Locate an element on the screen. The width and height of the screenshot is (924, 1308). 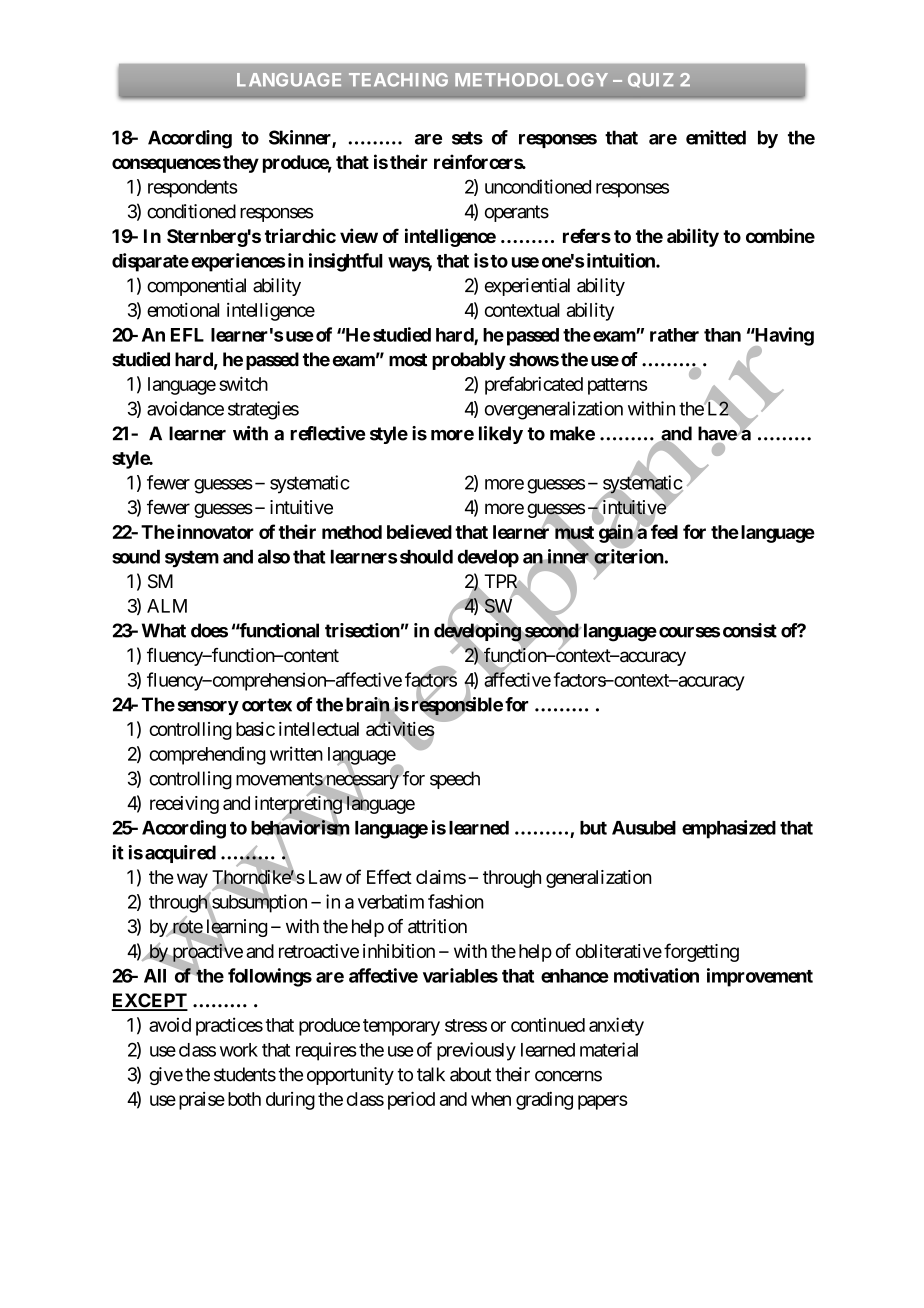
ALM is located at coordinates (167, 606).
